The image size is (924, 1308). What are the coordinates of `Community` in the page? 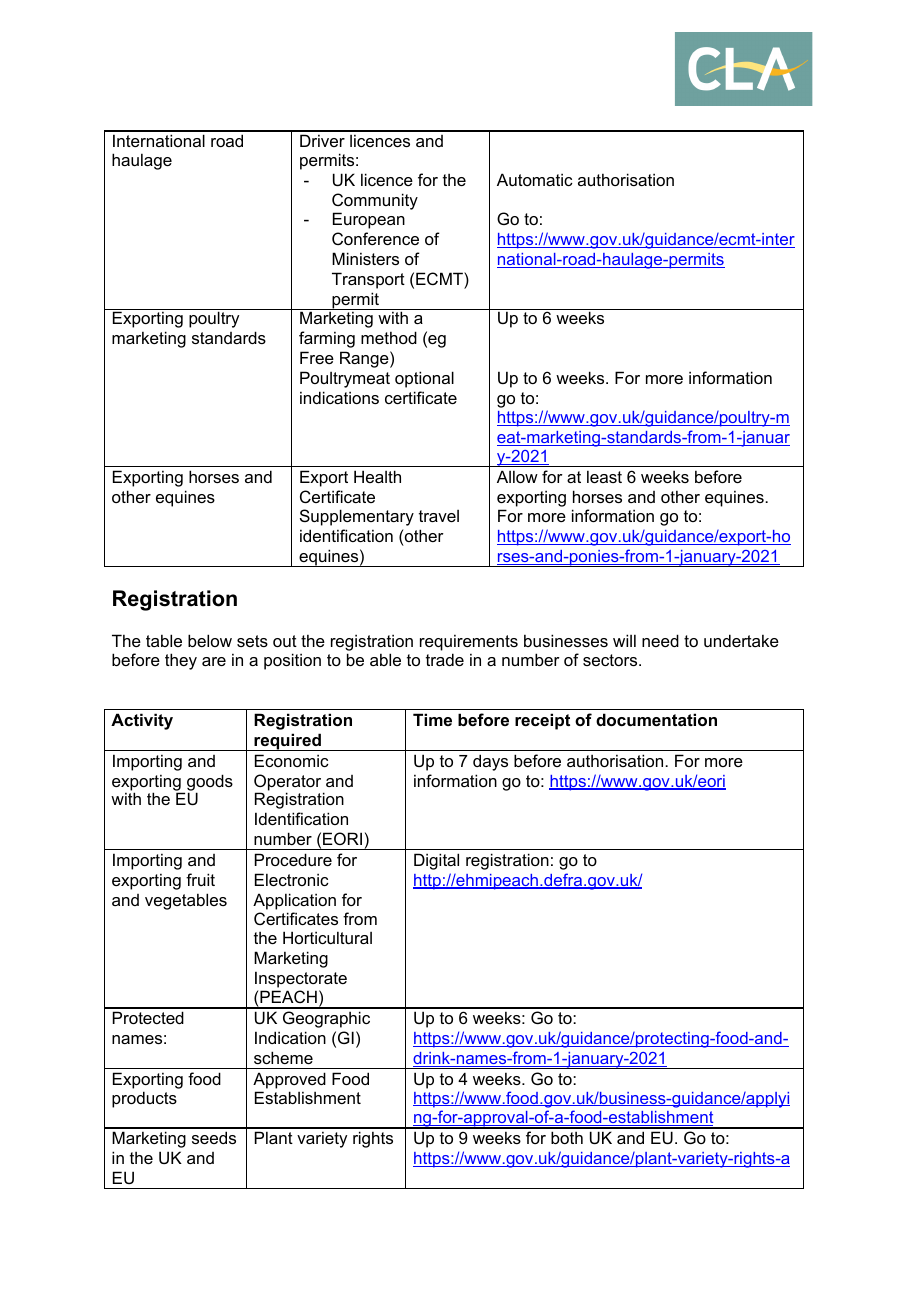 It's located at (375, 201).
